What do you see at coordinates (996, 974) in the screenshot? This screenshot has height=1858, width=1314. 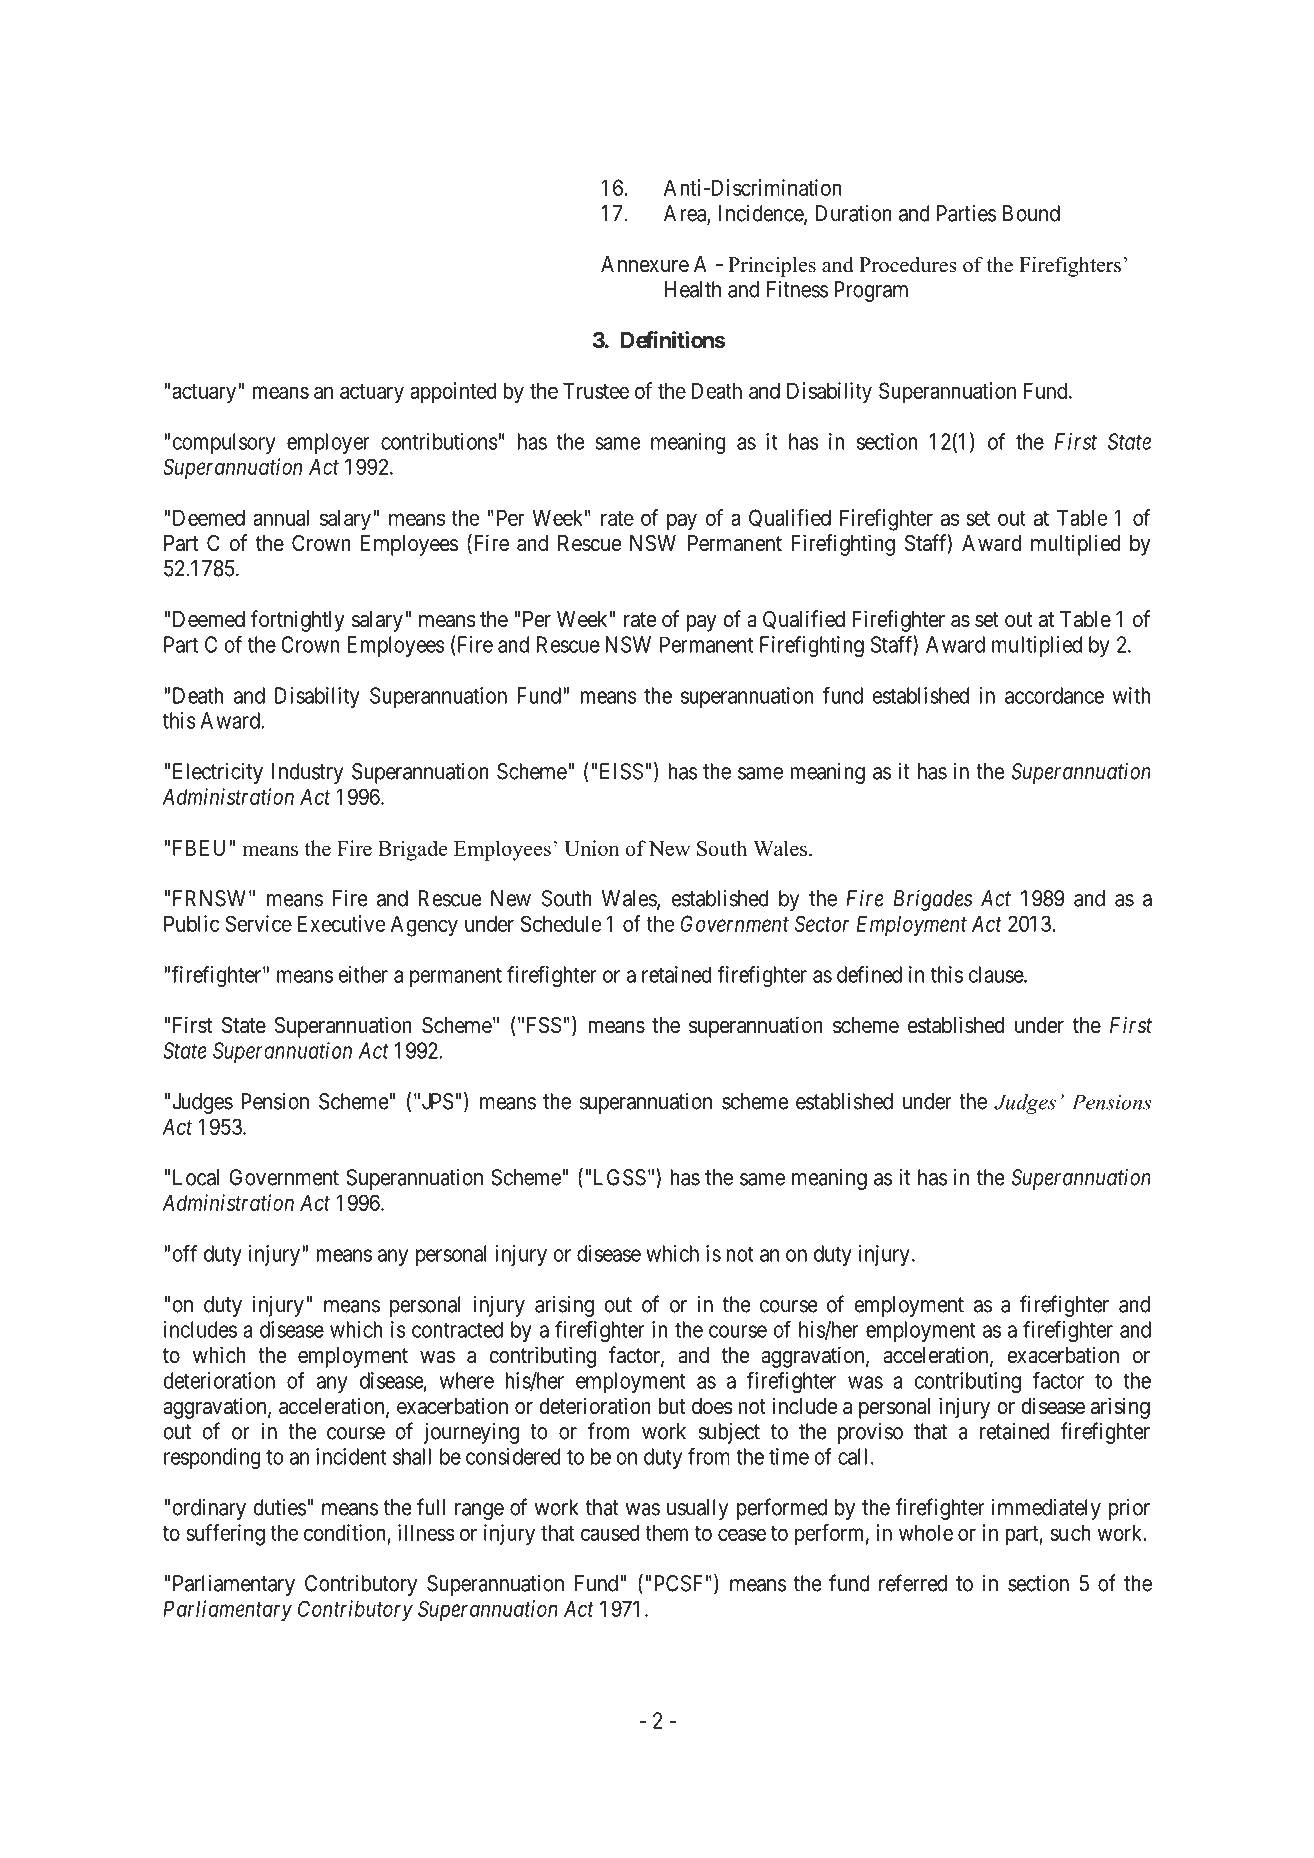 I see `clause` at bounding box center [996, 974].
